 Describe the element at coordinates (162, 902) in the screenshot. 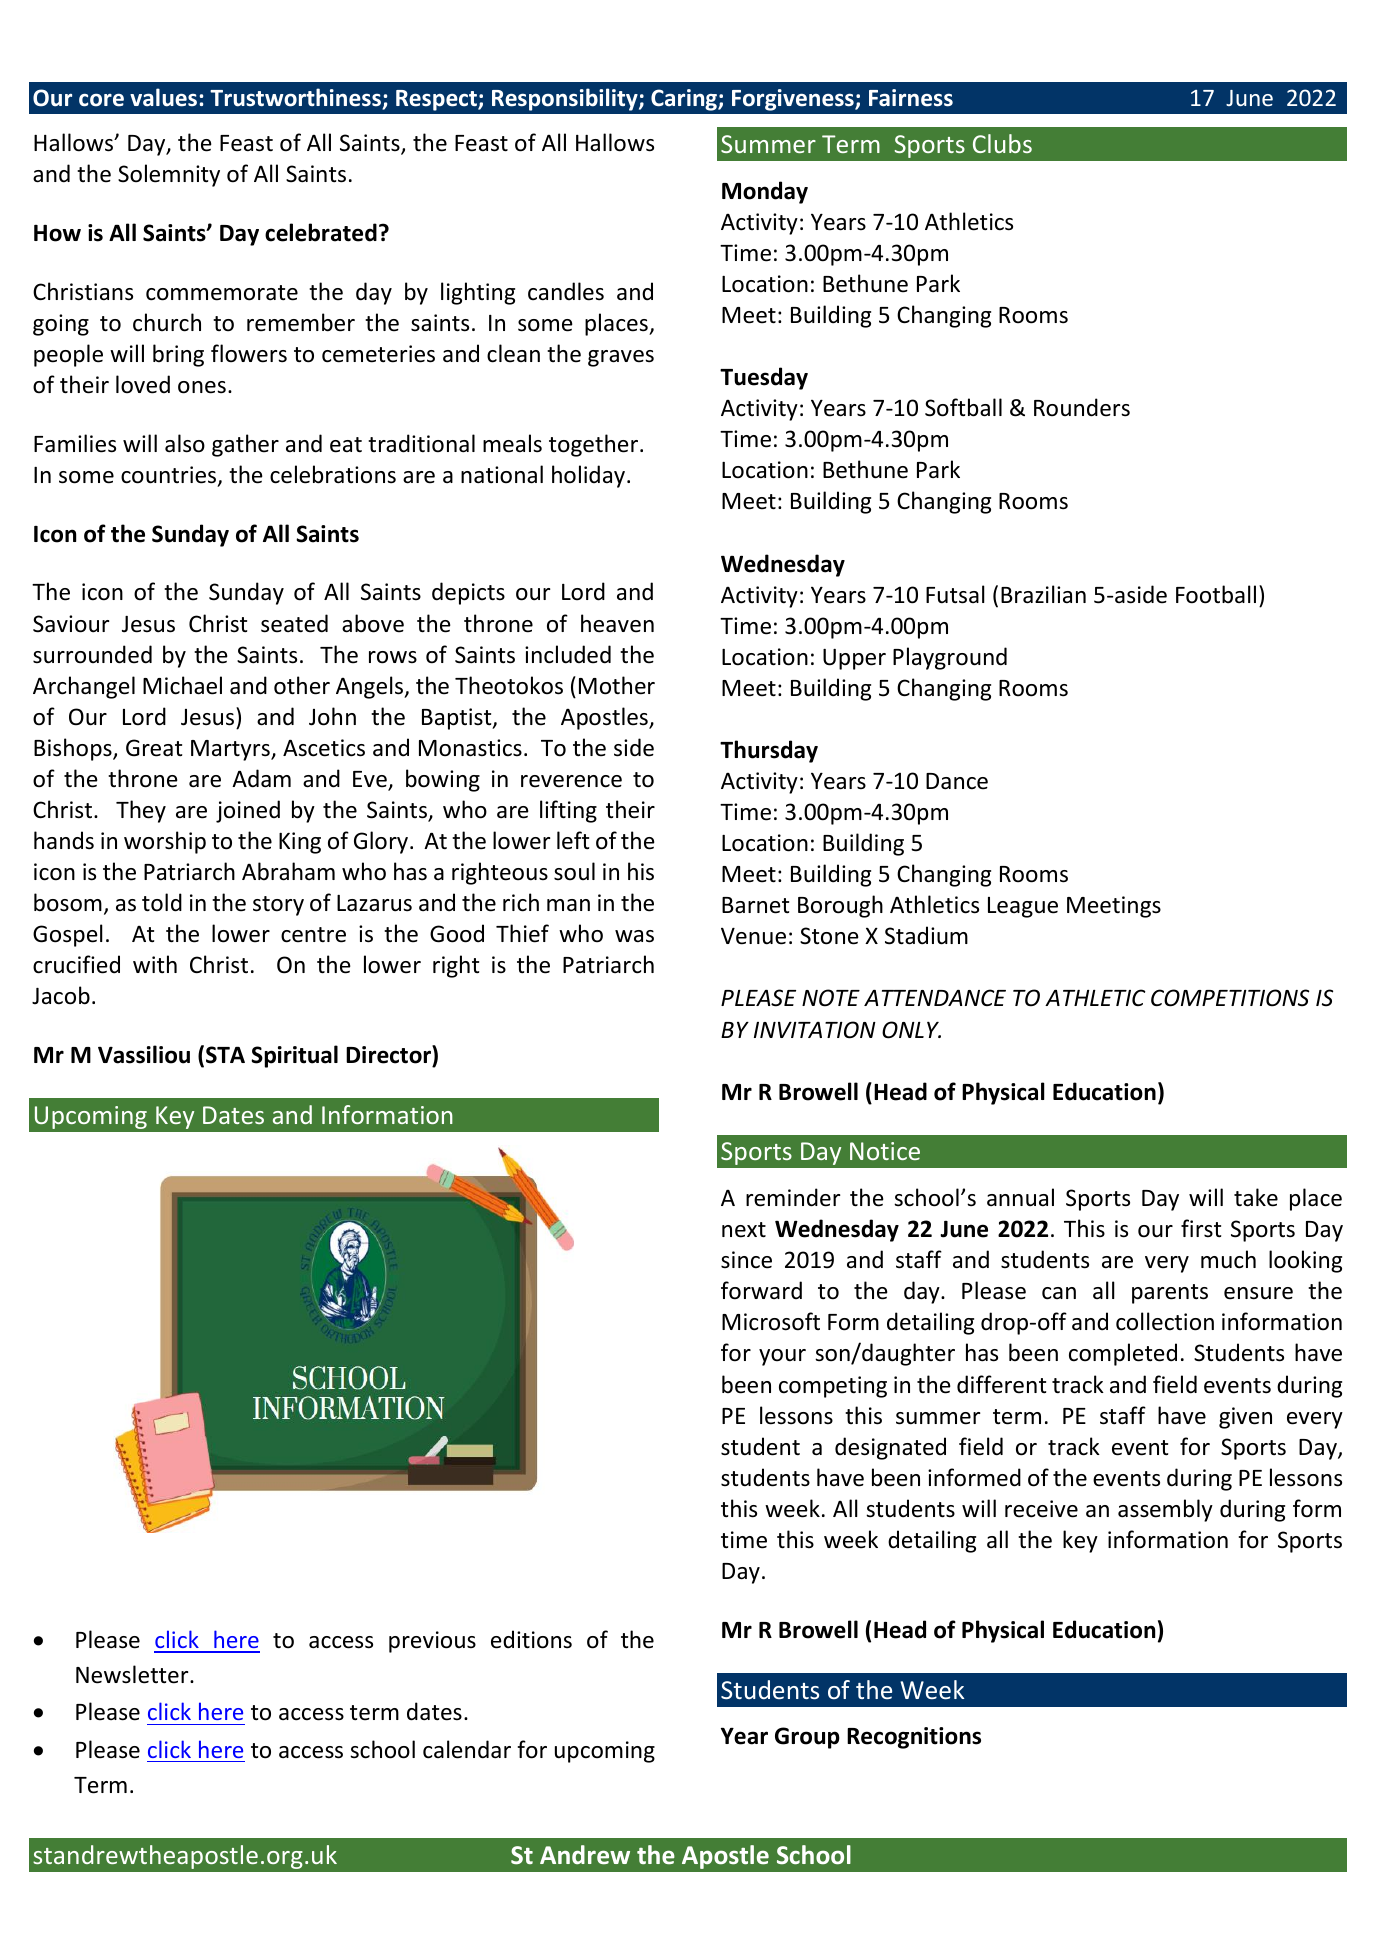

I see `told` at that location.
